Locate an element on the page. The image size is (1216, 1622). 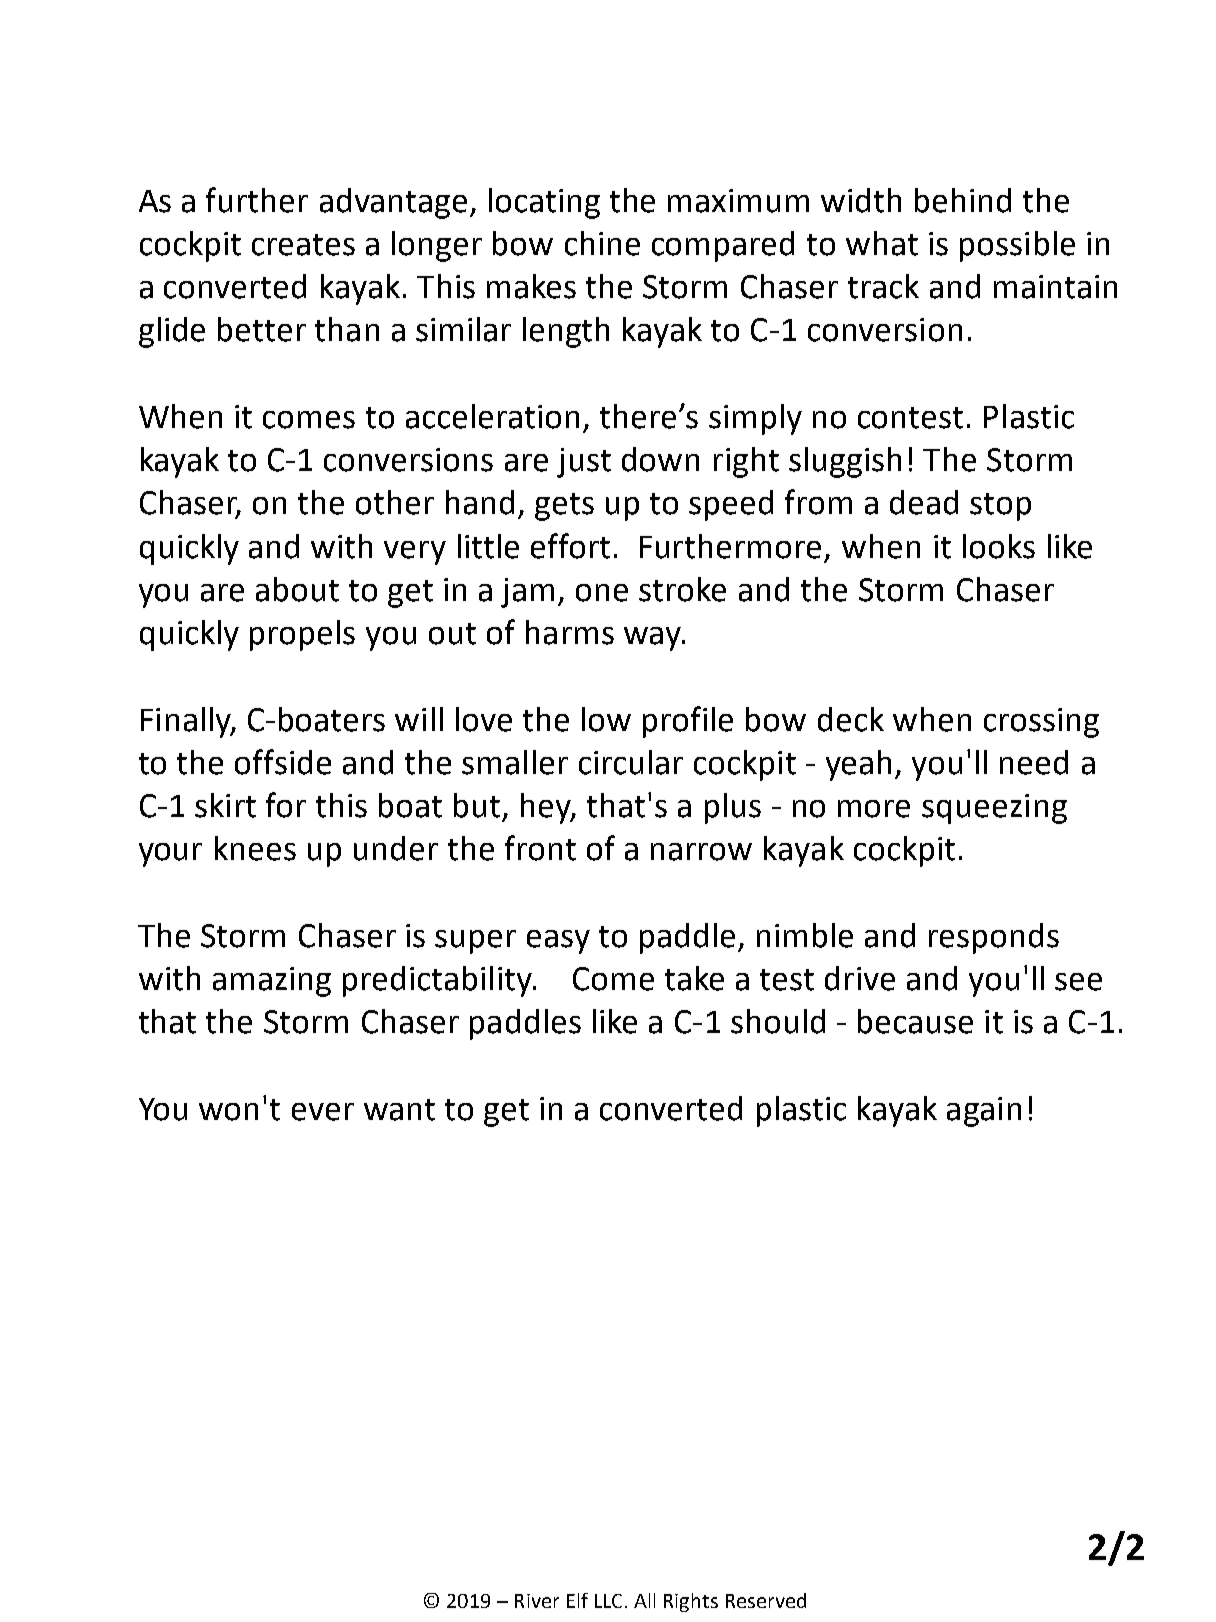
possible is located at coordinates (1017, 246).
